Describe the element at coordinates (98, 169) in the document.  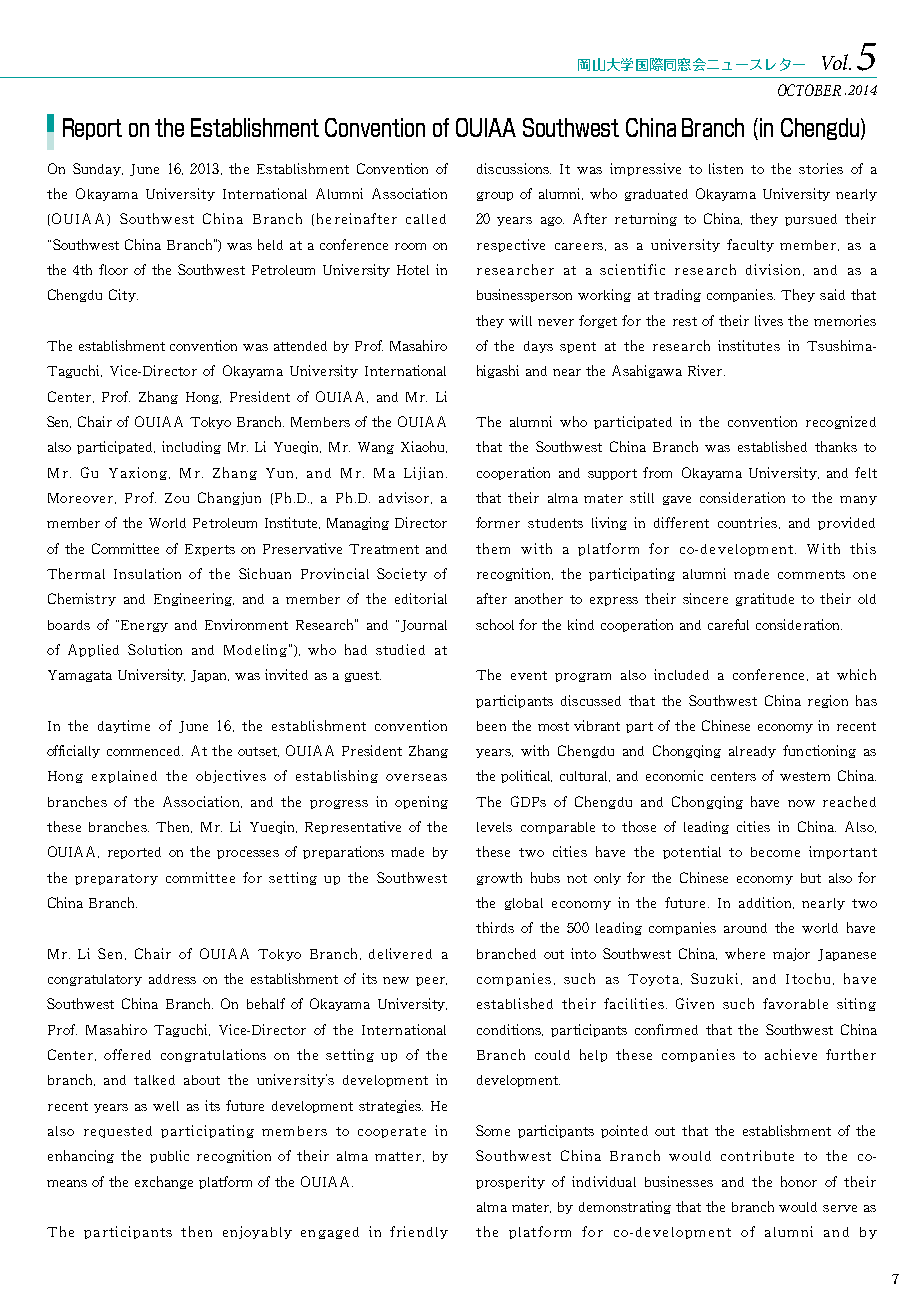
I see `Sunday` at that location.
